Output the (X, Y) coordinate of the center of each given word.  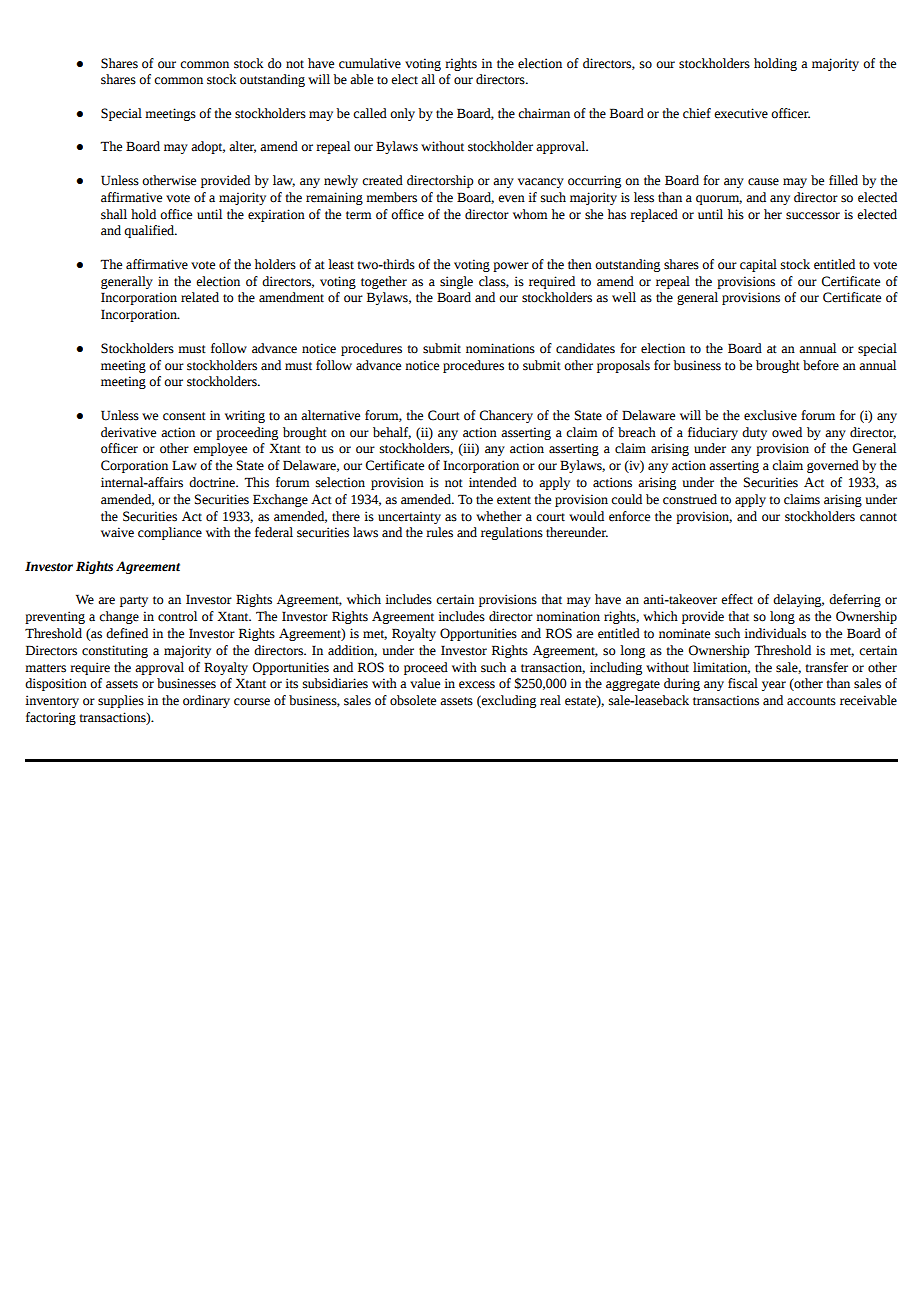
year (774, 686)
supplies (121, 701)
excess (477, 685)
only (402, 114)
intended (493, 482)
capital (758, 265)
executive (741, 113)
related (200, 297)
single (456, 282)
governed (833, 466)
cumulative (370, 63)
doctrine (213, 482)
